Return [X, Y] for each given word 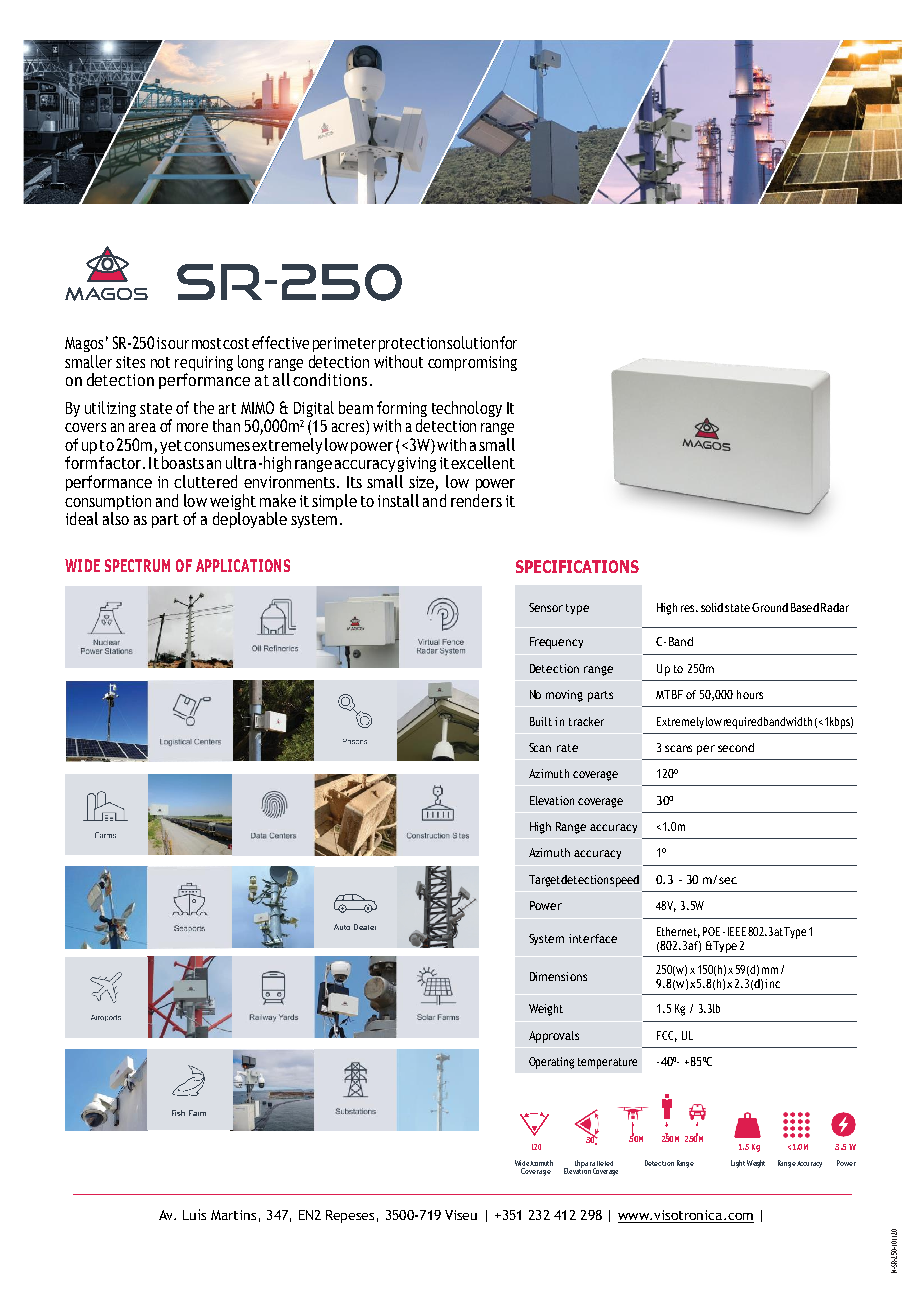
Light [738, 1164]
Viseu [461, 1215]
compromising [472, 363]
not [160, 362]
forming [402, 410]
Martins [233, 1215]
